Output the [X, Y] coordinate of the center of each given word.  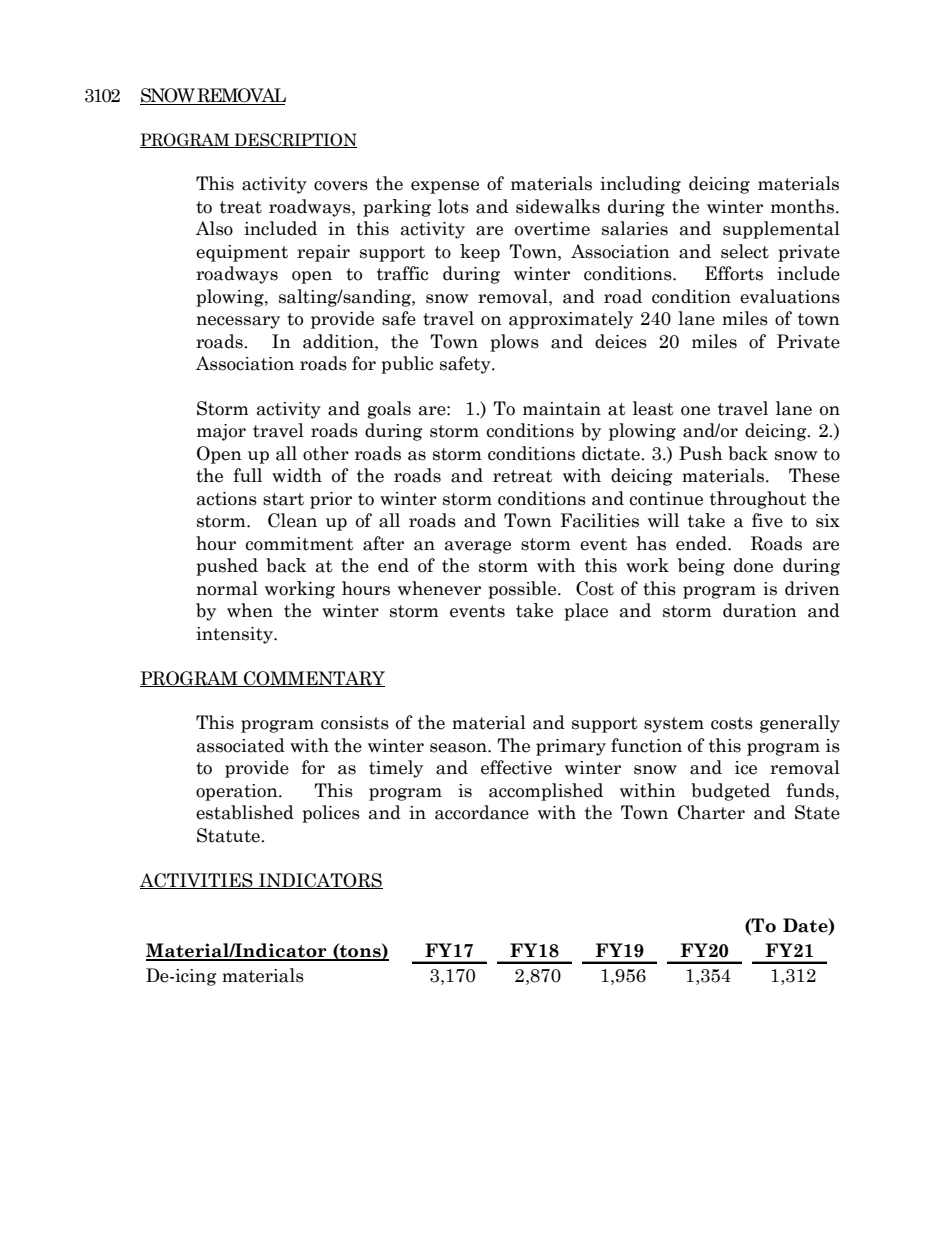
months [804, 206]
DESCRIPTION [294, 140]
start [283, 499]
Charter [711, 812]
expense [445, 187]
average [478, 547]
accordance [482, 812]
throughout [758, 500]
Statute [229, 835]
